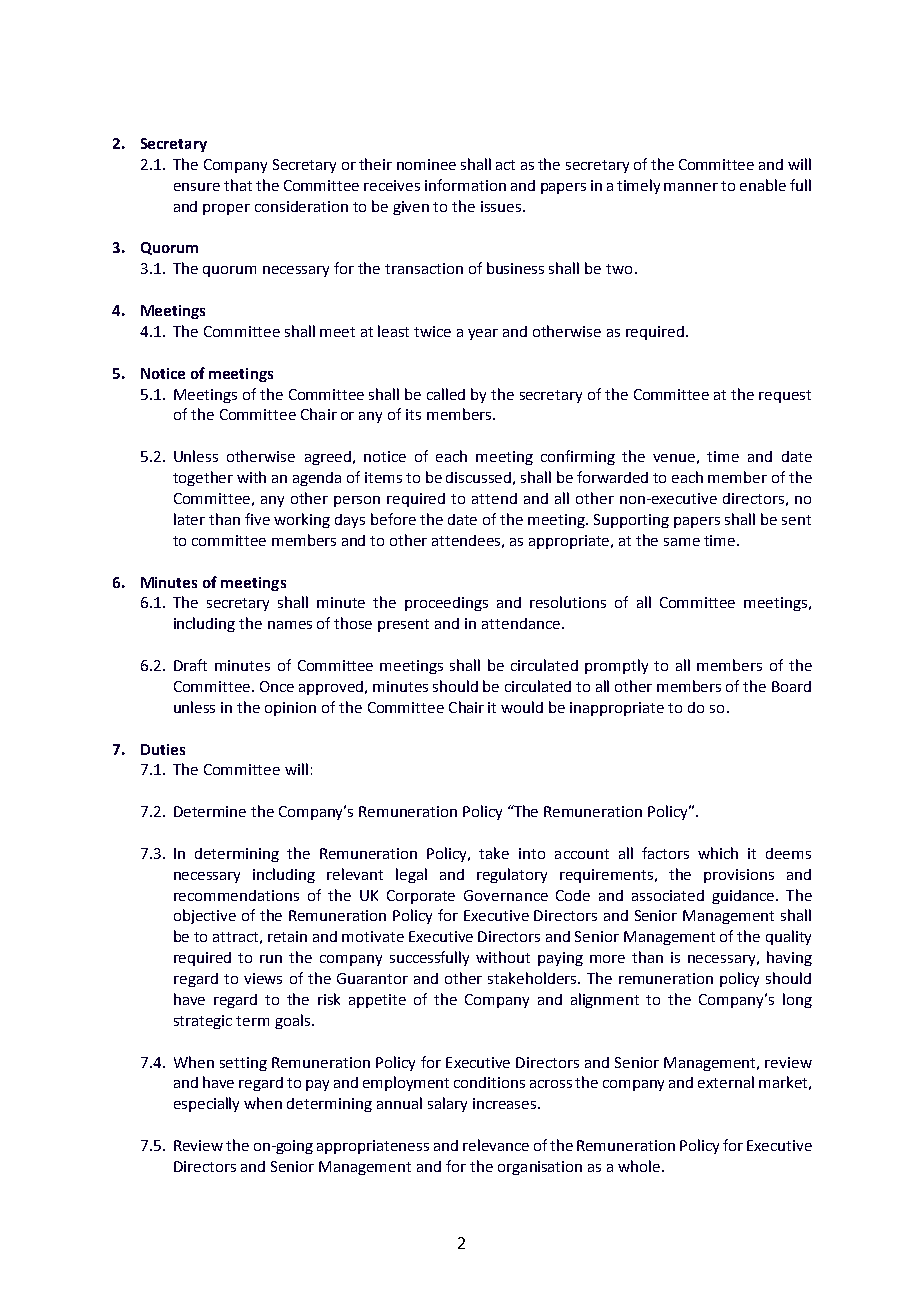 This image has width=924, height=1309. Describe the element at coordinates (163, 749) in the image. I see `Duties` at that location.
